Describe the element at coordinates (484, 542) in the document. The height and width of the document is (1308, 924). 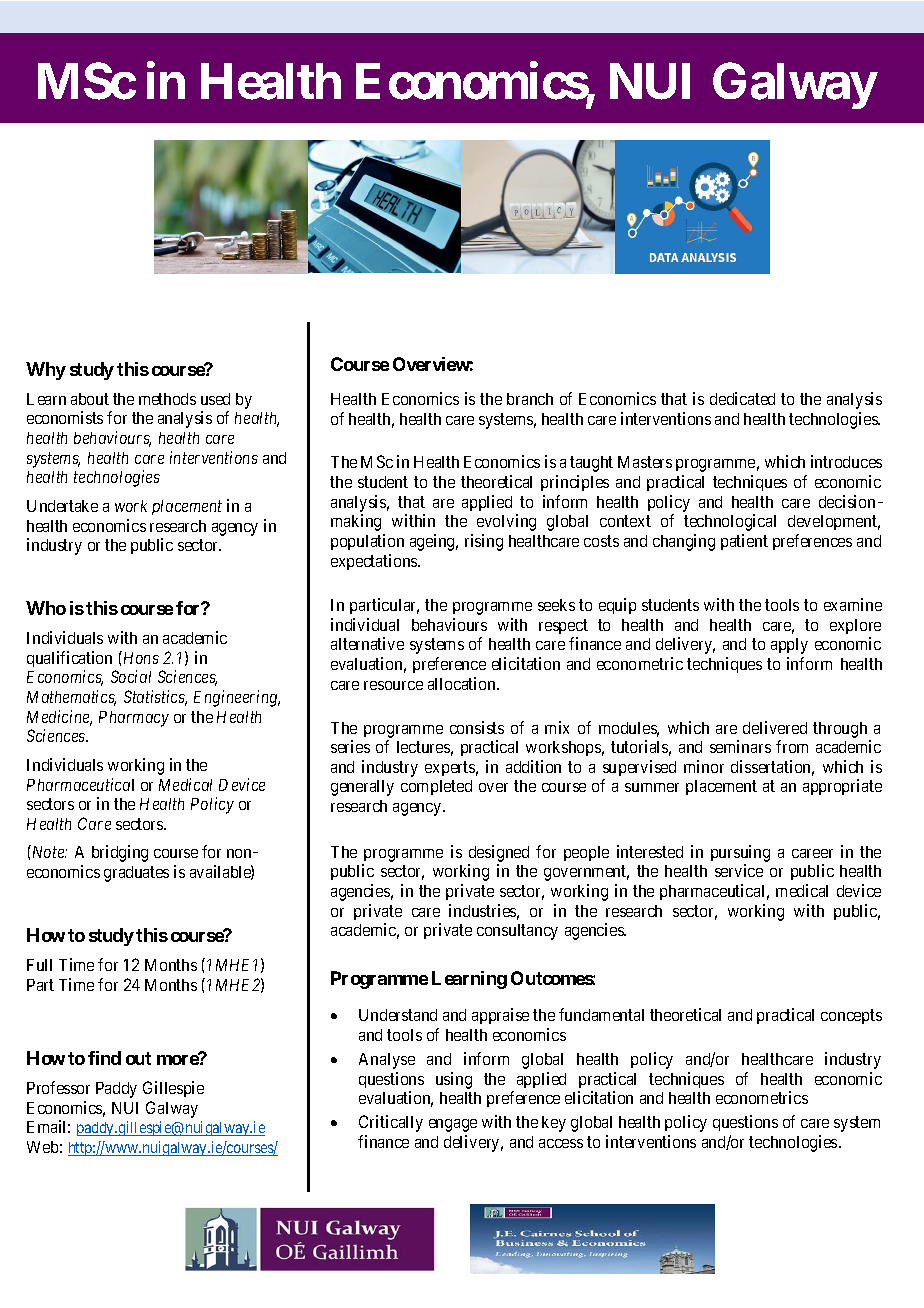
I see `rising` at that location.
